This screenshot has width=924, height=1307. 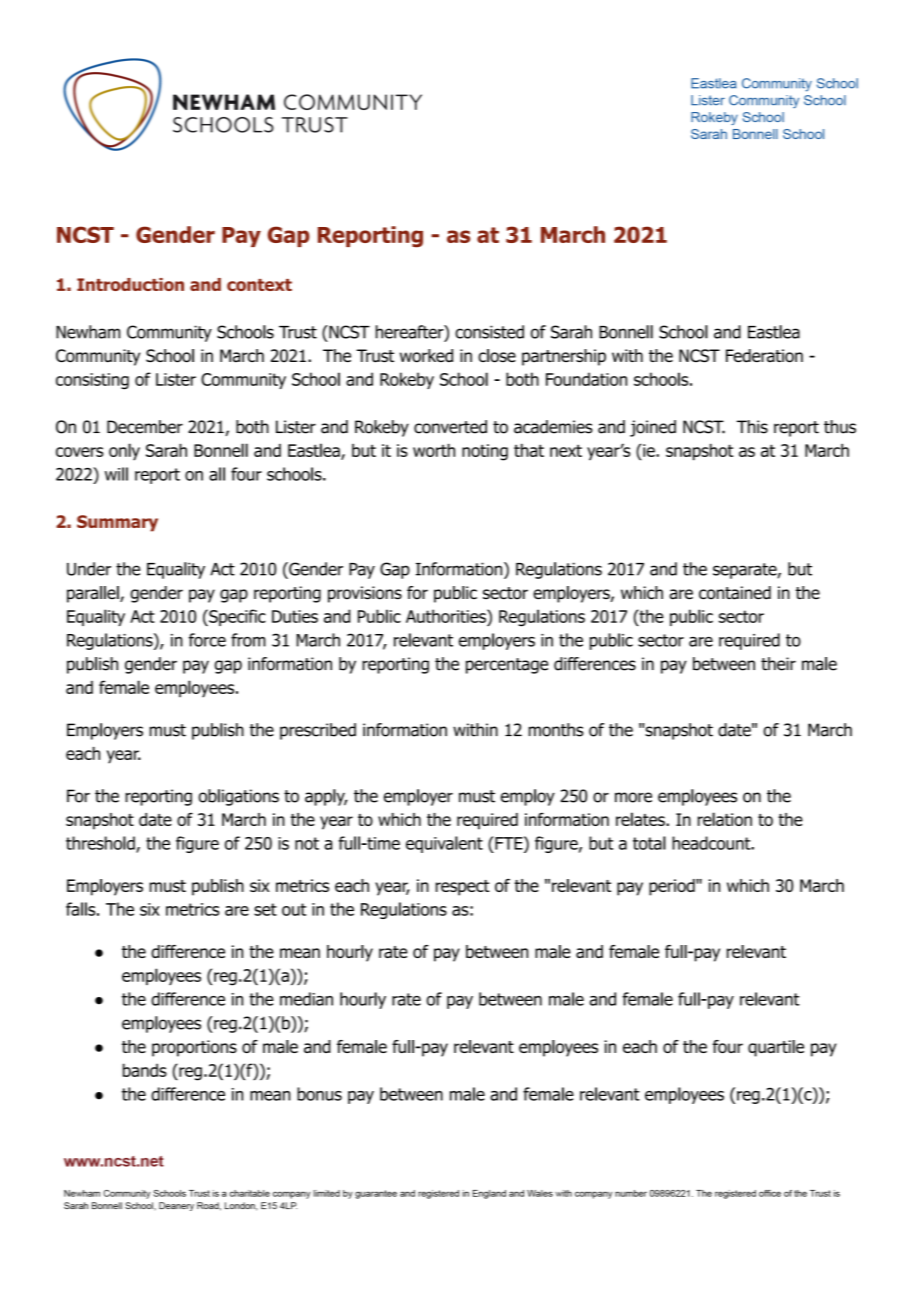 I want to click on obligations, so click(x=238, y=797).
